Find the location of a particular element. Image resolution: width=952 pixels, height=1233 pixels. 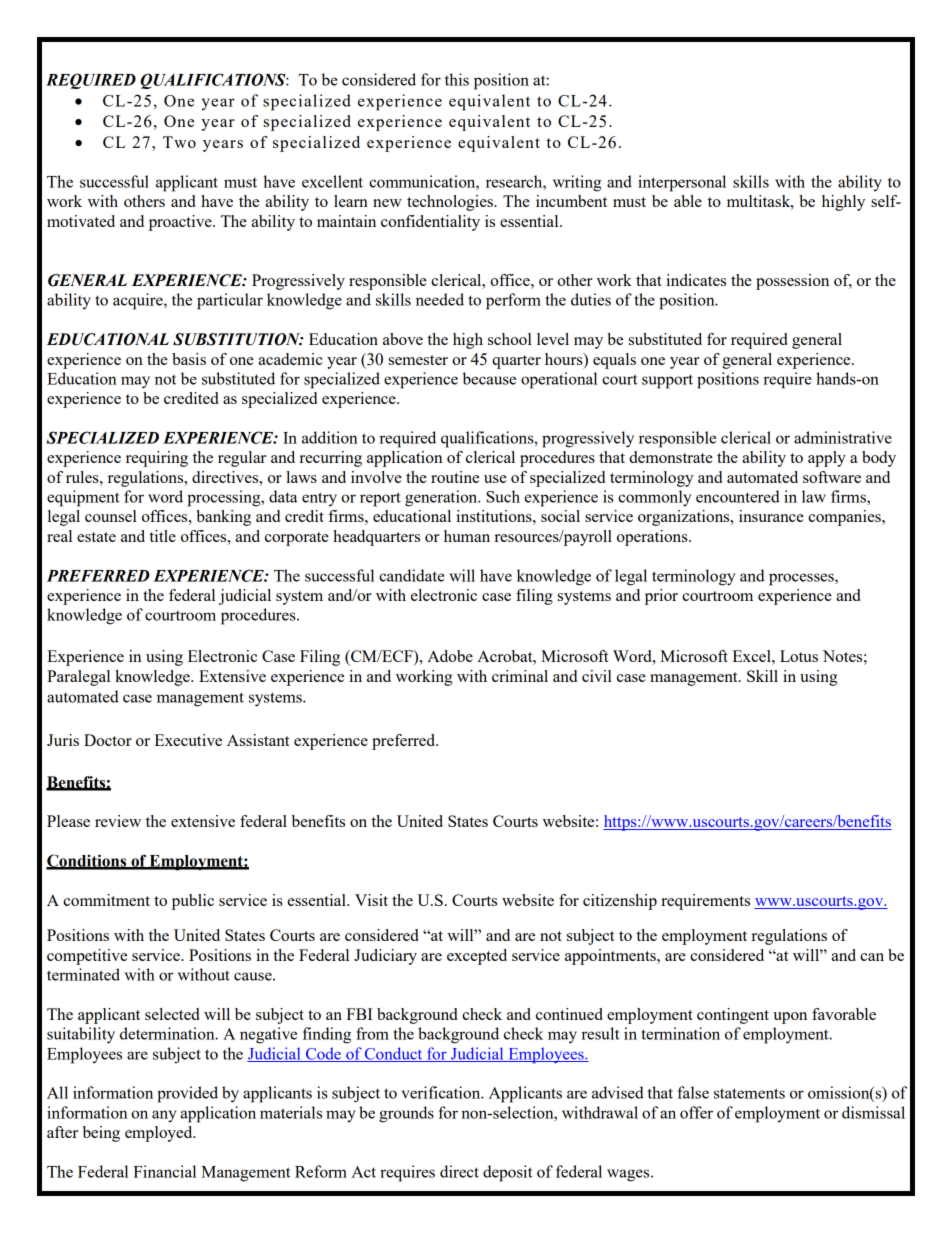

deposit is located at coordinates (507, 1173).
